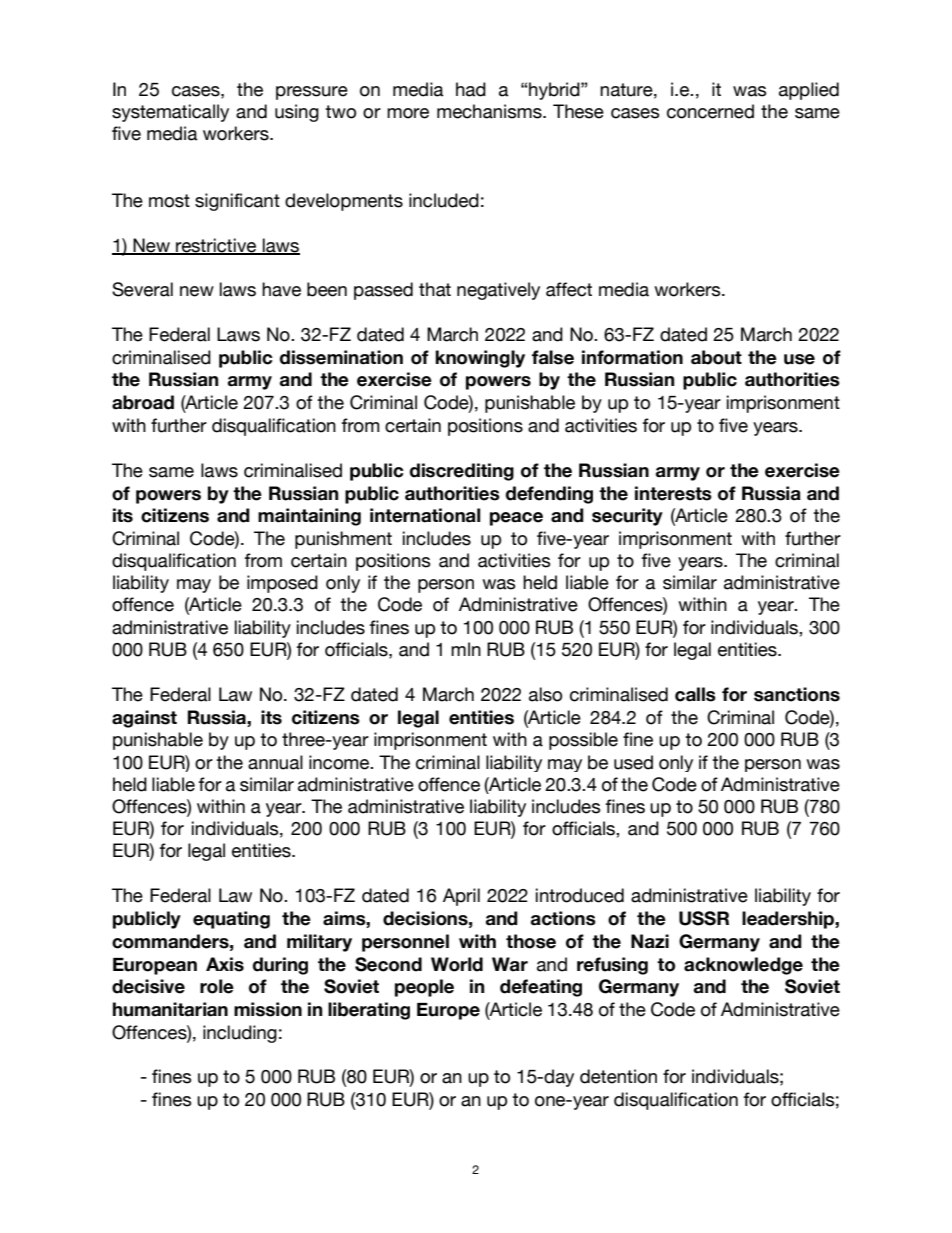 The height and width of the page is (1233, 952). Describe the element at coordinates (710, 111) in the page. I see `concerned` at that location.
